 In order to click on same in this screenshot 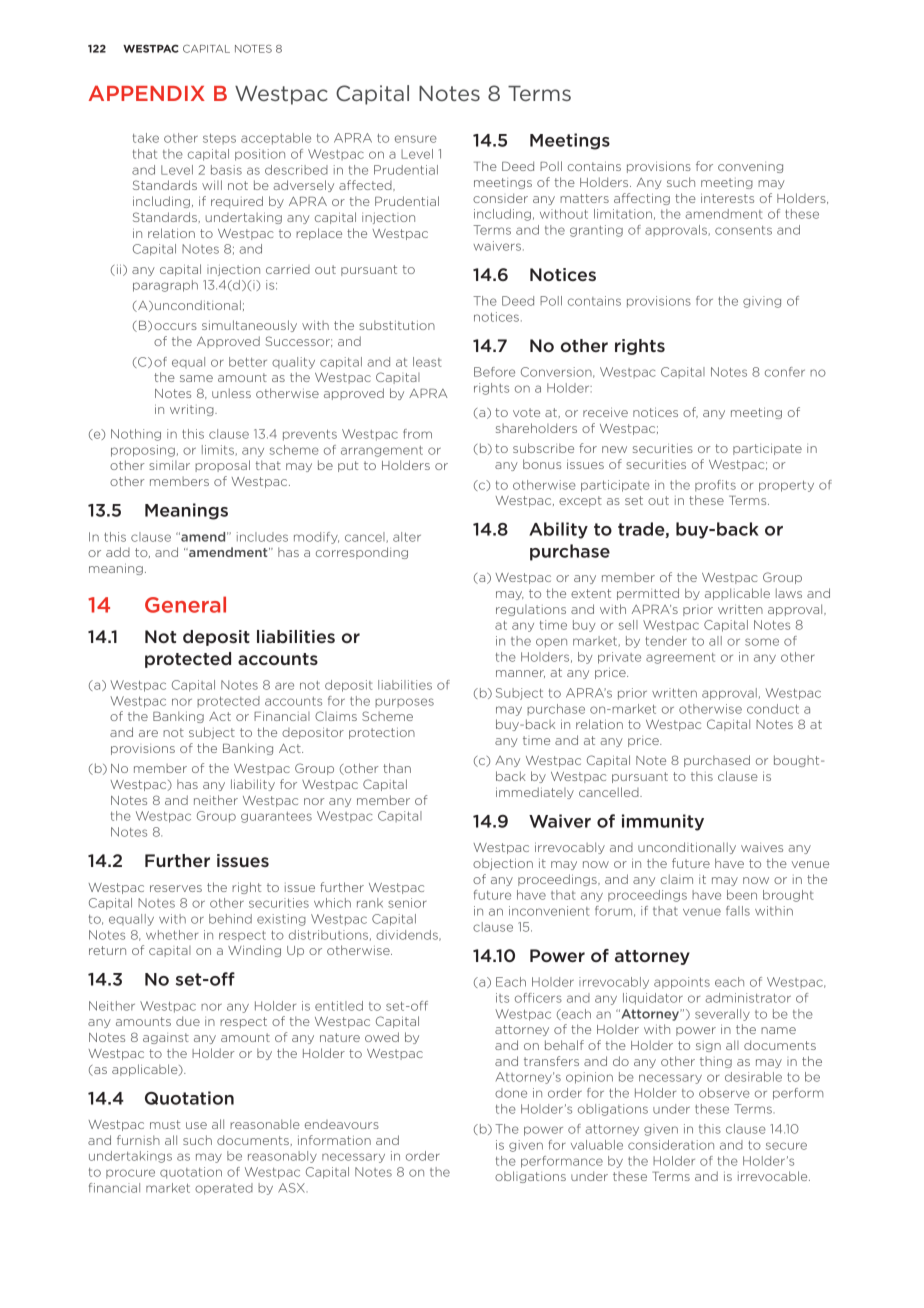, I will do `click(196, 378)`.
